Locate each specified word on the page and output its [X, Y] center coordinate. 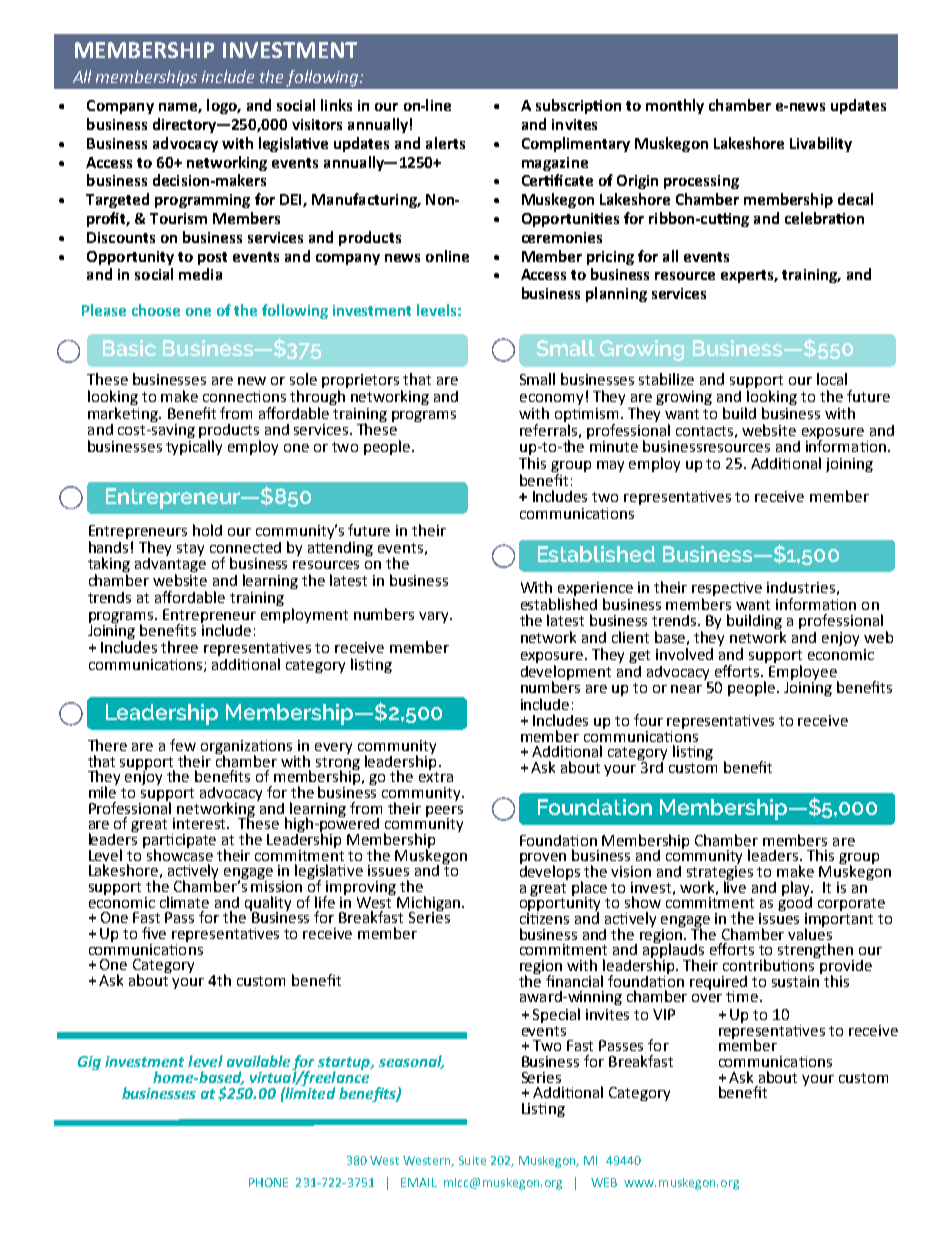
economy [551, 401]
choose [156, 310]
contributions [770, 964]
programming [202, 201]
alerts [445, 143]
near [686, 689]
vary [435, 617]
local [832, 379]
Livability [821, 144]
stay [190, 549]
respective [727, 590]
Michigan [428, 904]
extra [436, 777]
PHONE [268, 1182]
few [183, 745]
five [154, 933]
